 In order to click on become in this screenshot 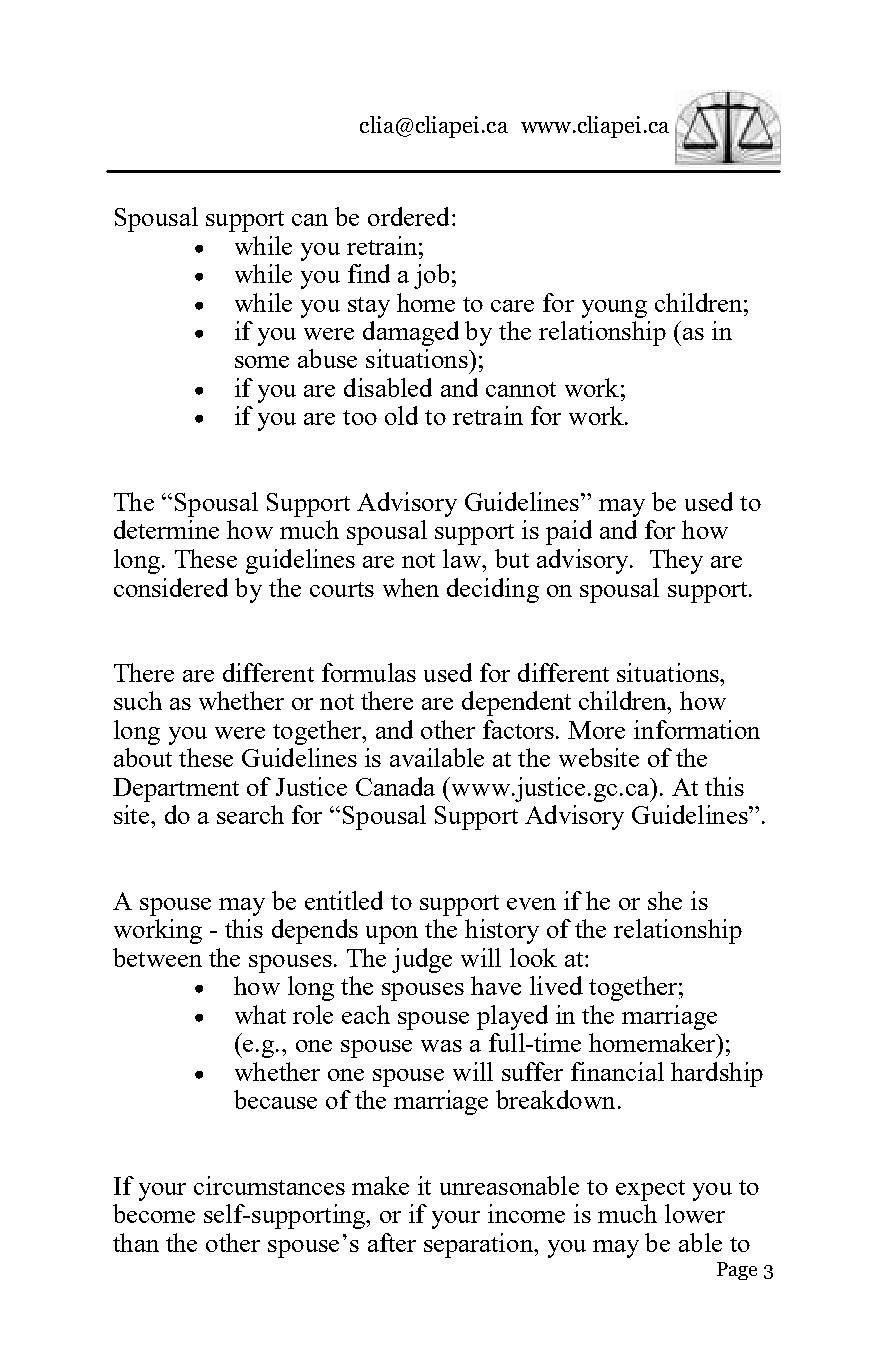, I will do `click(154, 1213)`.
